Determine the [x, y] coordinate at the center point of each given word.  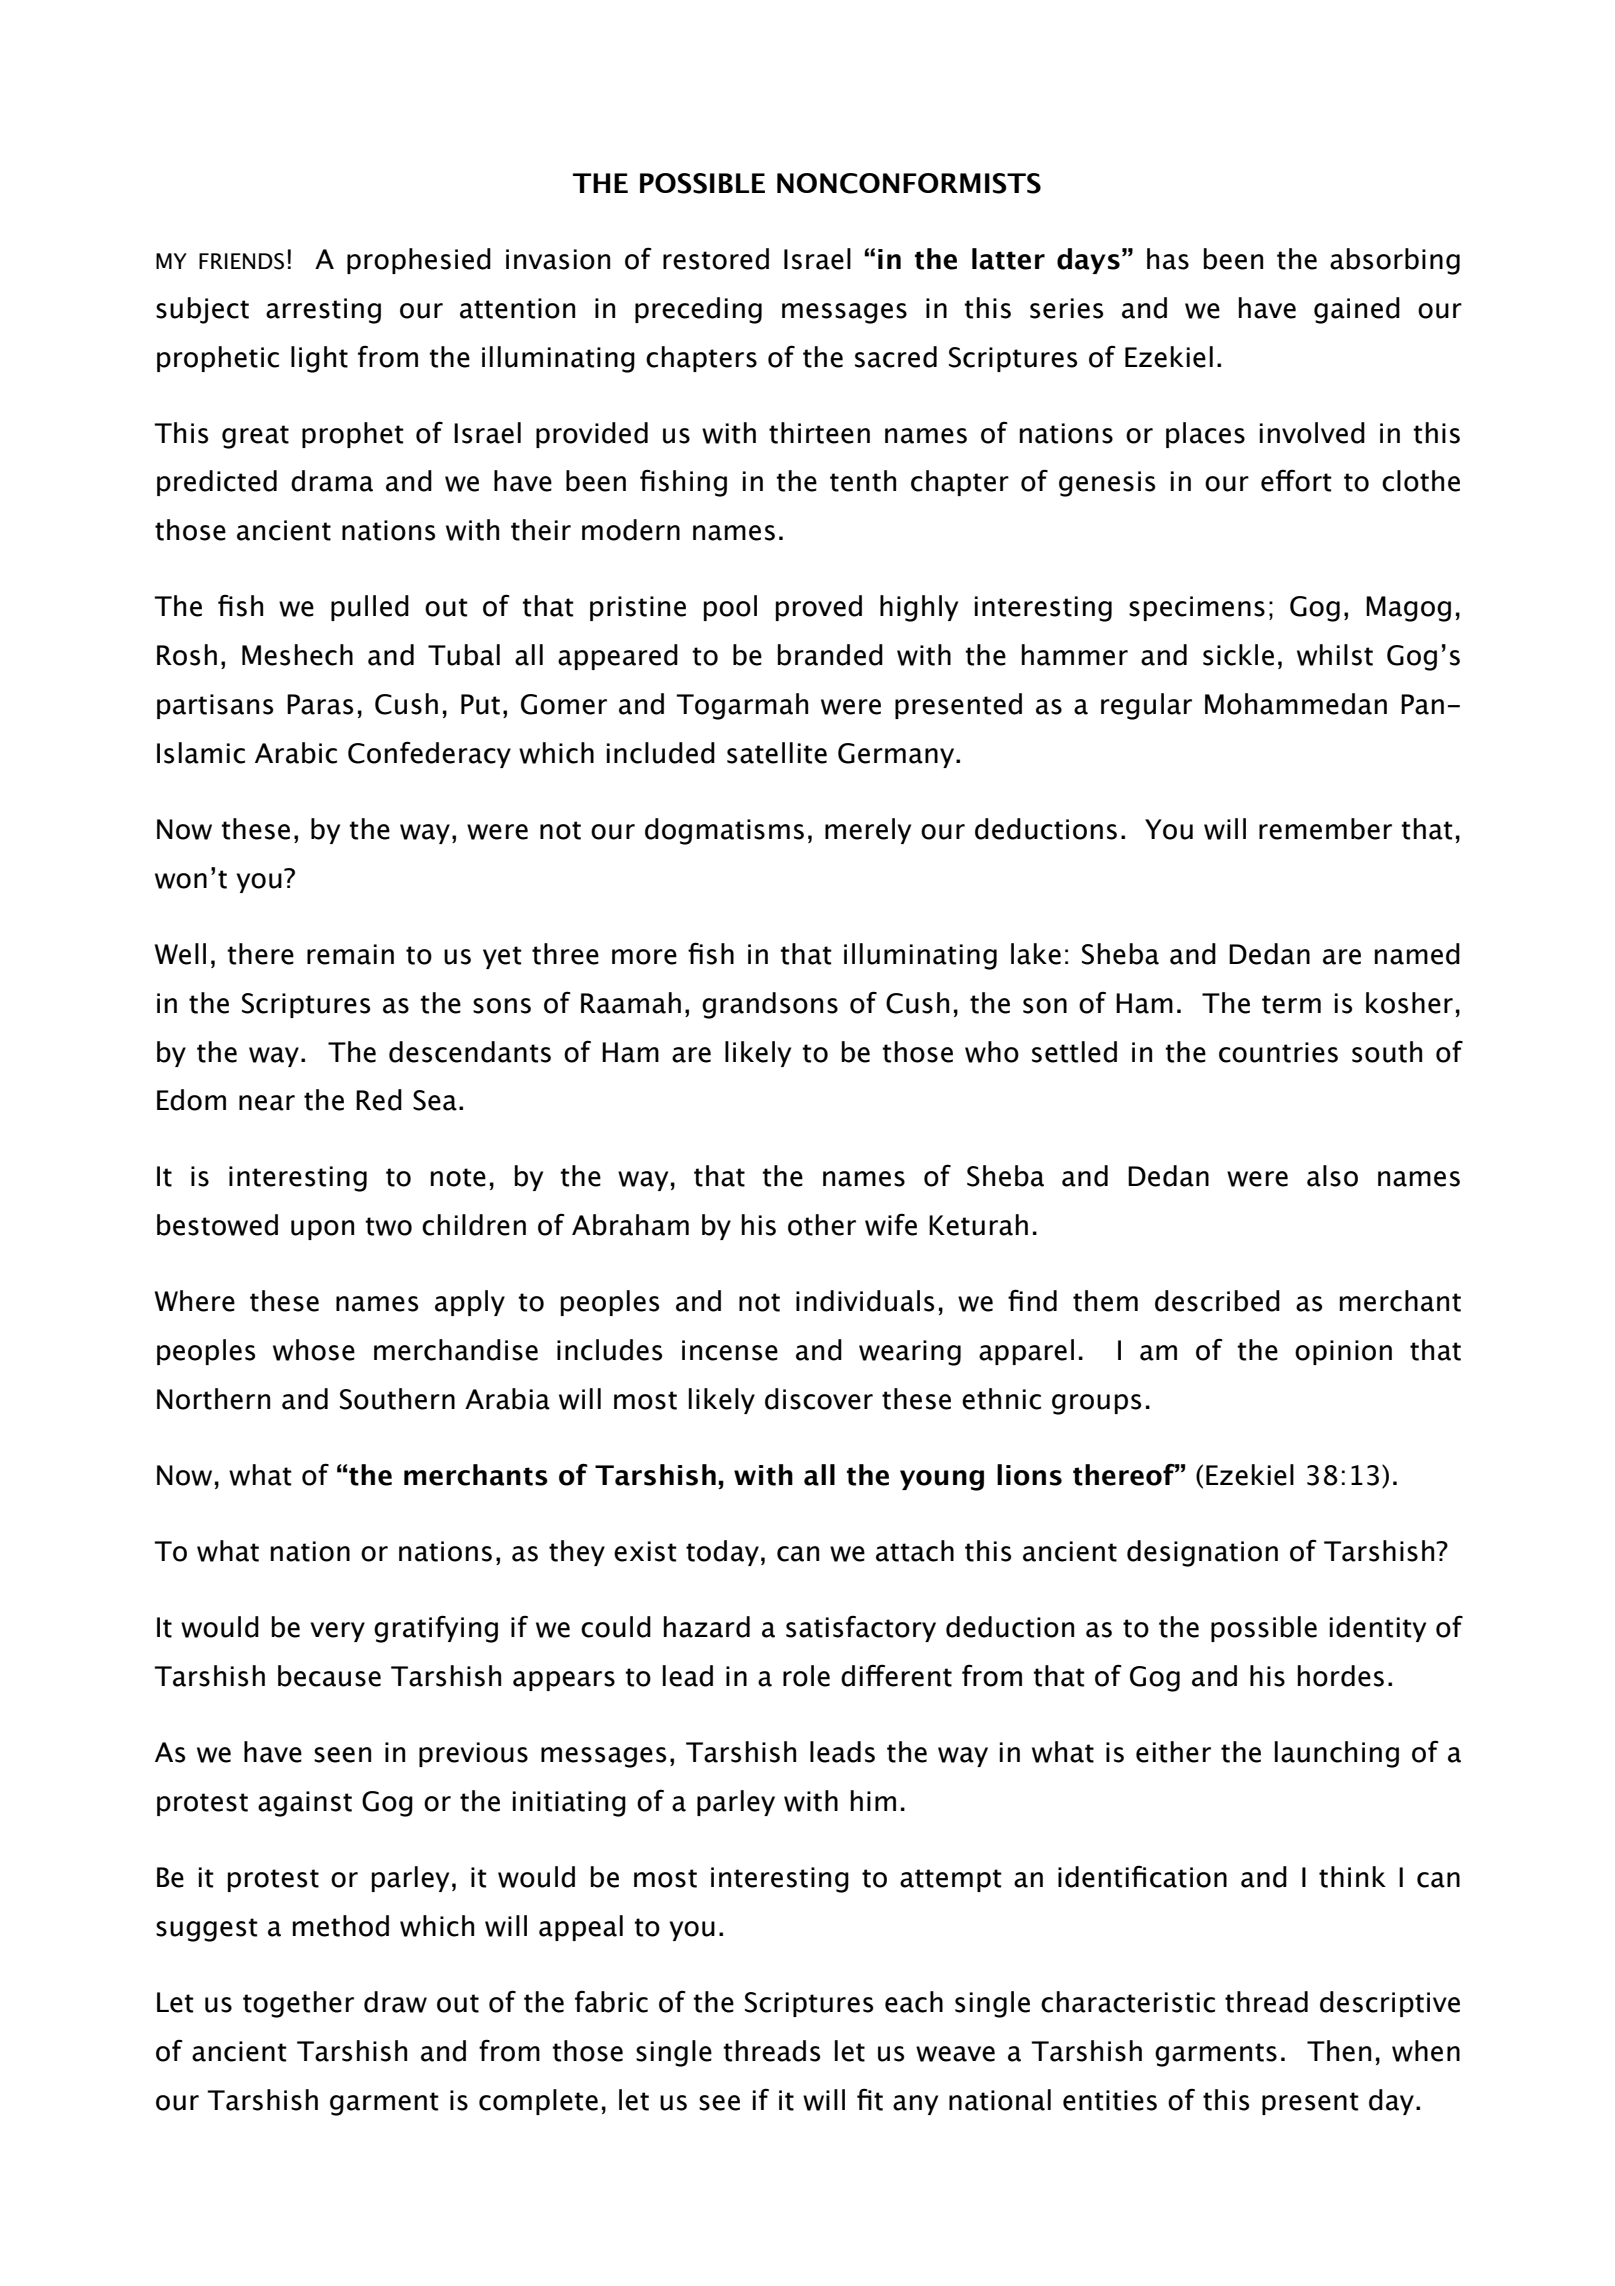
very [337, 1632]
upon [322, 1230]
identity [1378, 1629]
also [1332, 1176]
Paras [320, 704]
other [822, 1225]
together [298, 2004]
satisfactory [861, 1628]
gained [1357, 310]
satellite [777, 753]
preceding [698, 310]
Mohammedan [1296, 704]
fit [870, 2099]
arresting [323, 311]
